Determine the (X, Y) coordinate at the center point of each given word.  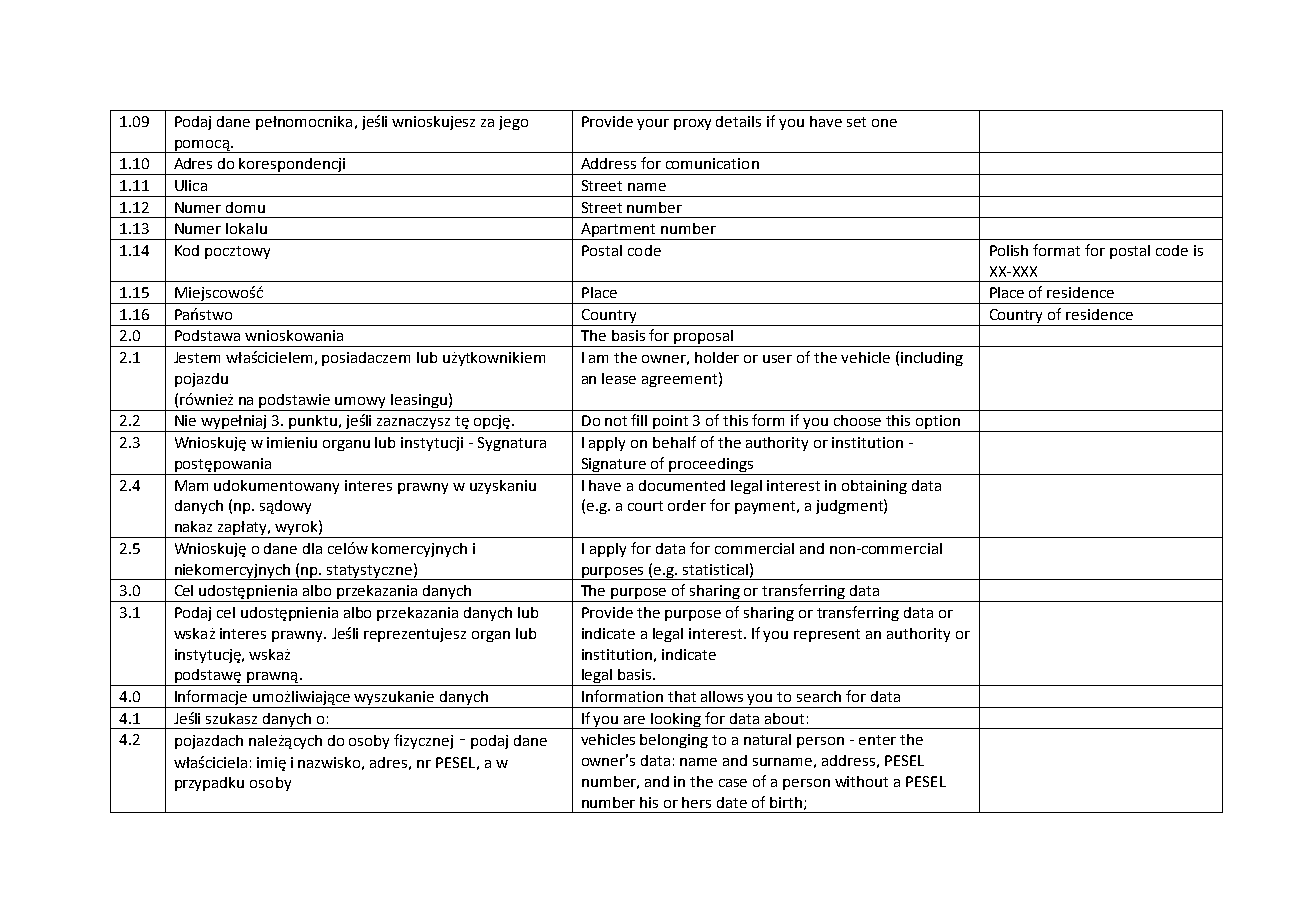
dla (312, 548)
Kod (187, 250)
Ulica (191, 185)
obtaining (874, 487)
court (645, 506)
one (884, 123)
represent (827, 635)
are (634, 720)
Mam (191, 485)
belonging (674, 741)
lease (619, 378)
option (938, 423)
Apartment (619, 231)
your (653, 124)
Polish (1009, 250)
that (682, 696)
